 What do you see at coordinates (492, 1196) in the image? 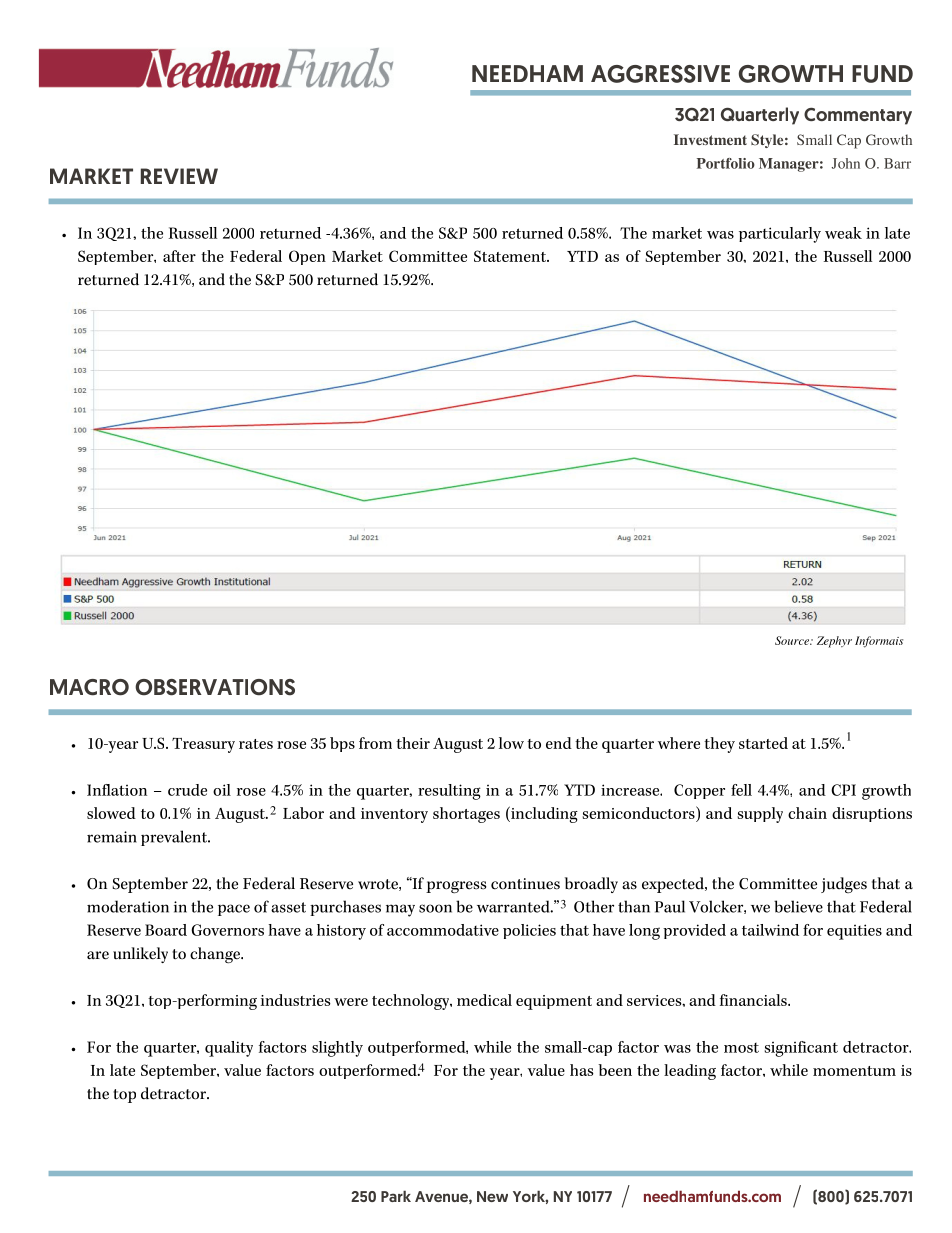
I see `New` at bounding box center [492, 1196].
